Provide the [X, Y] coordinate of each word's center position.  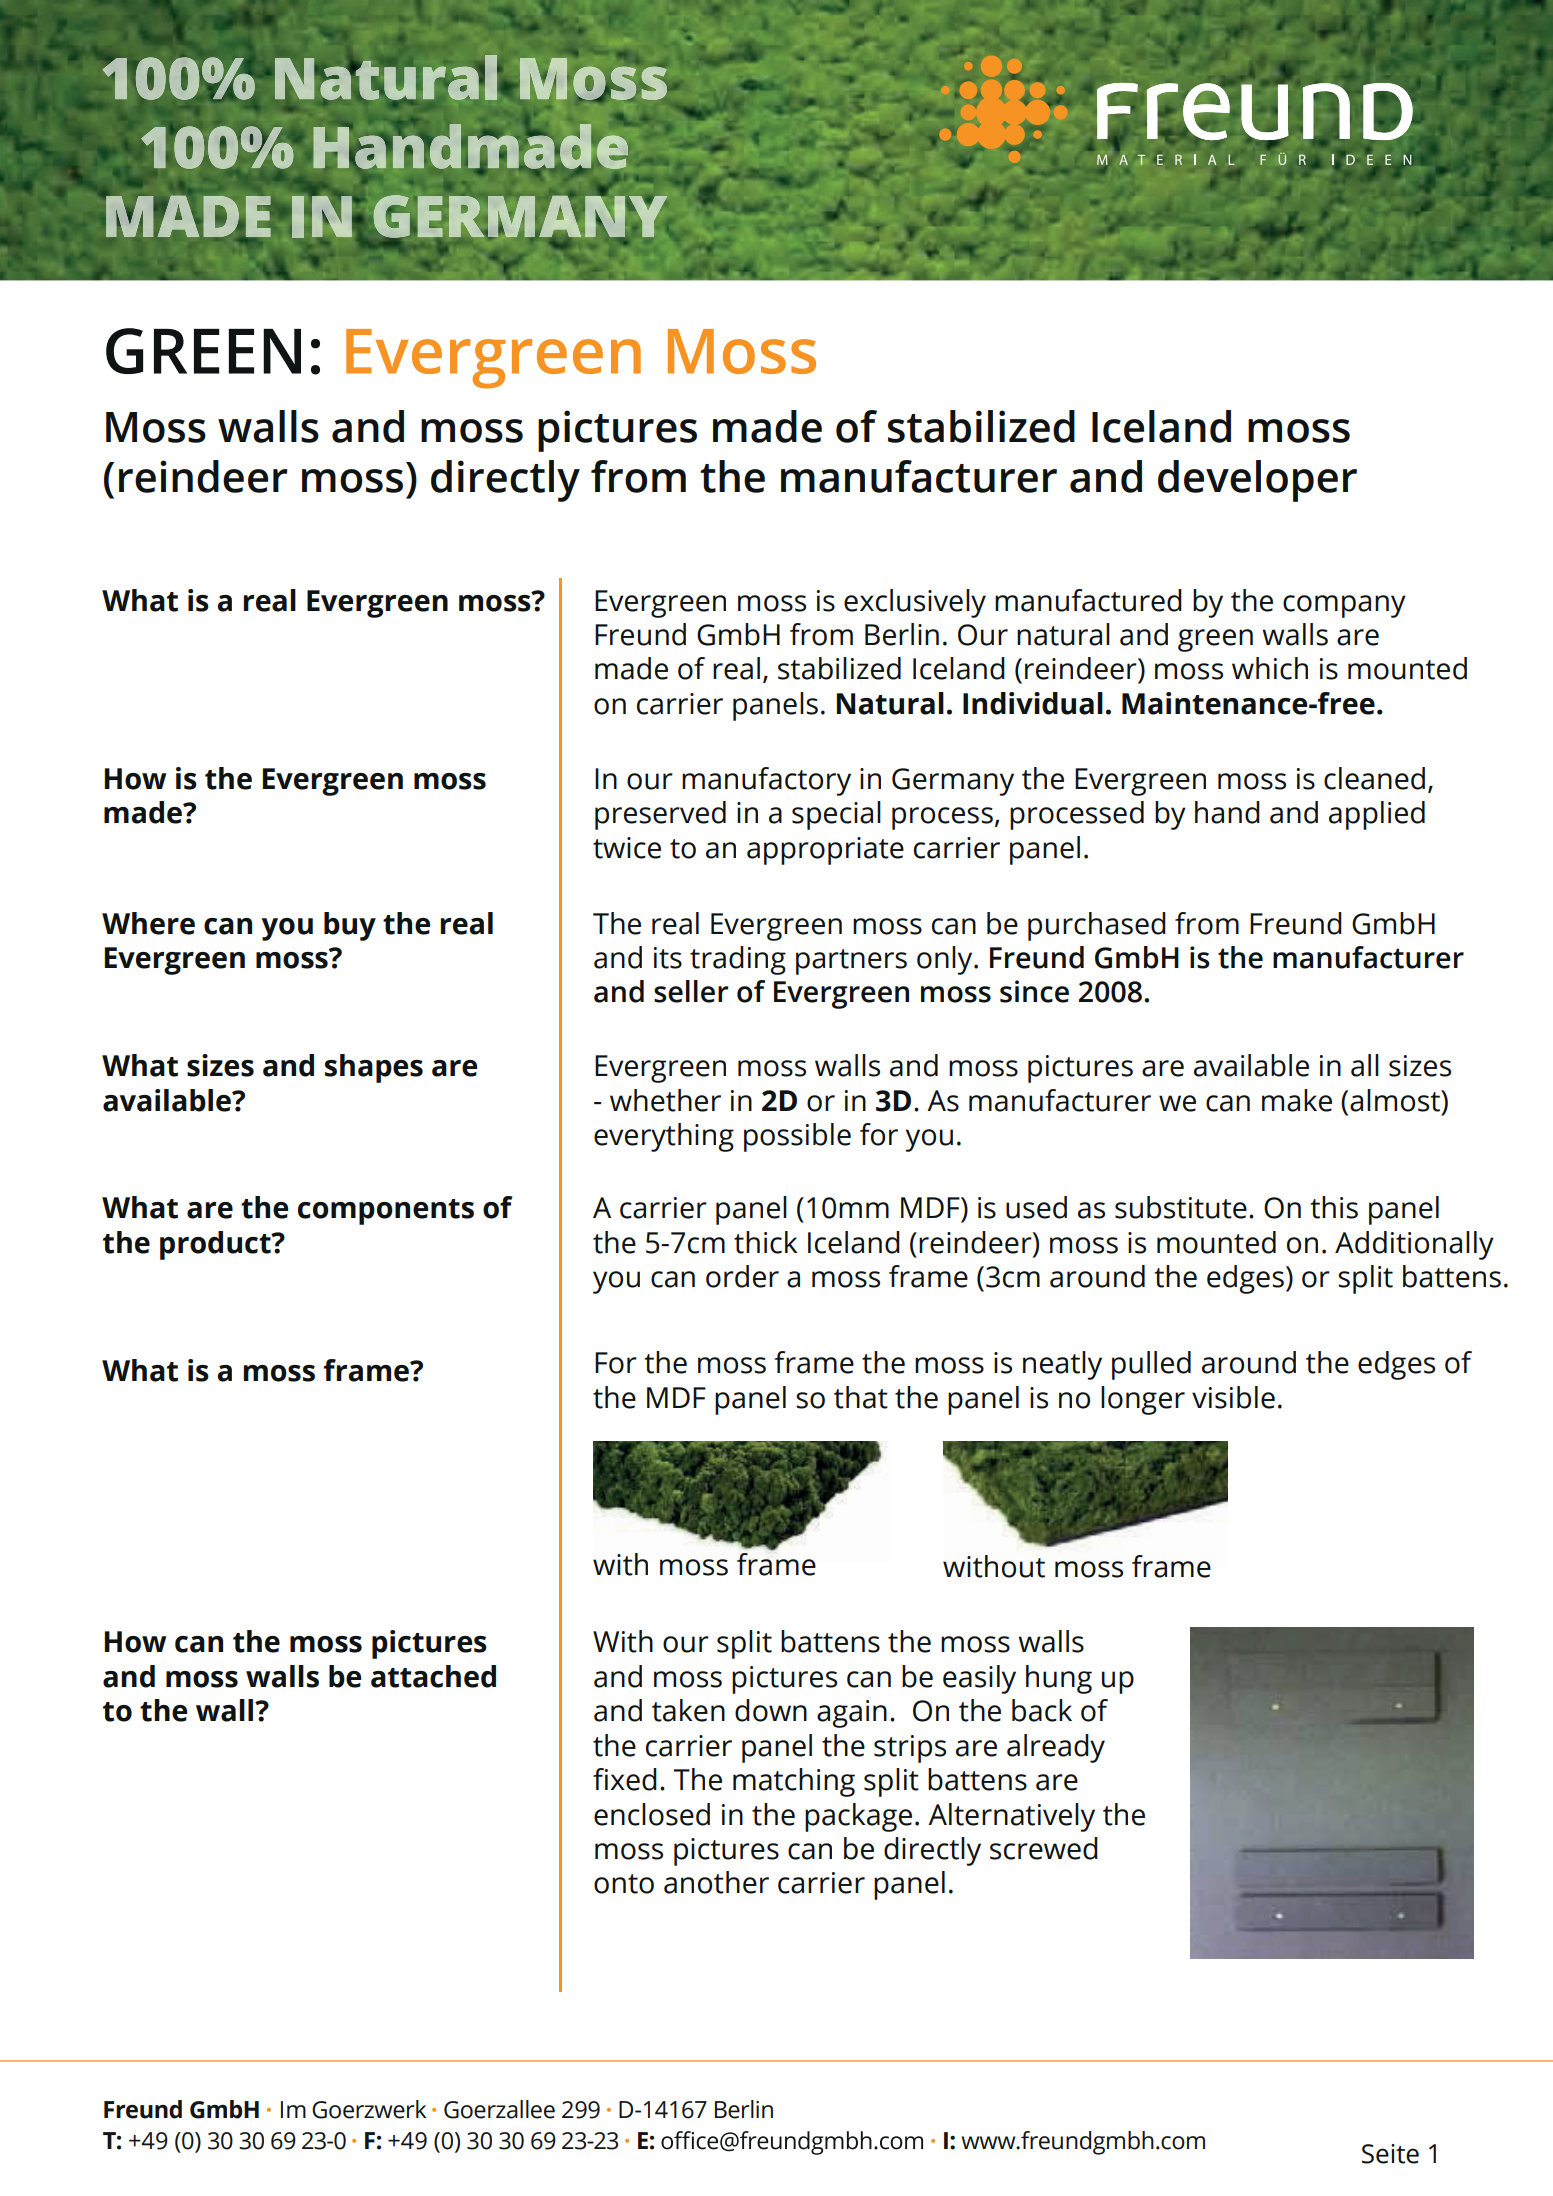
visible [1233, 1397]
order [742, 1276]
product [216, 1245]
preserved [660, 815]
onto [624, 1884]
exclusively [915, 603]
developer [1257, 481]
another [716, 1882]
